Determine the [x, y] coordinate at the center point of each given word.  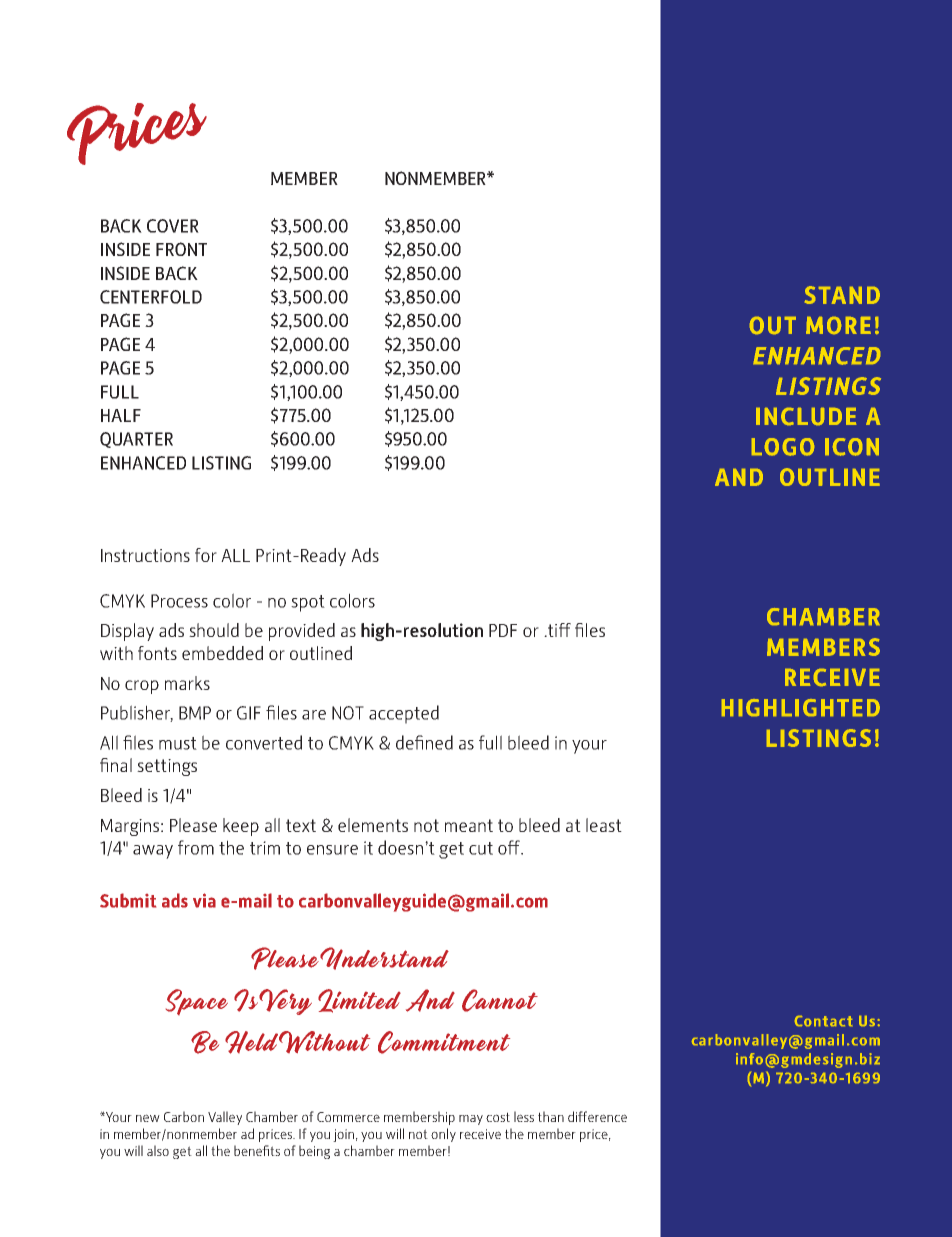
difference [597, 1116]
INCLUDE [806, 416]
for [206, 555]
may [471, 1120]
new [148, 1118]
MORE [838, 325]
